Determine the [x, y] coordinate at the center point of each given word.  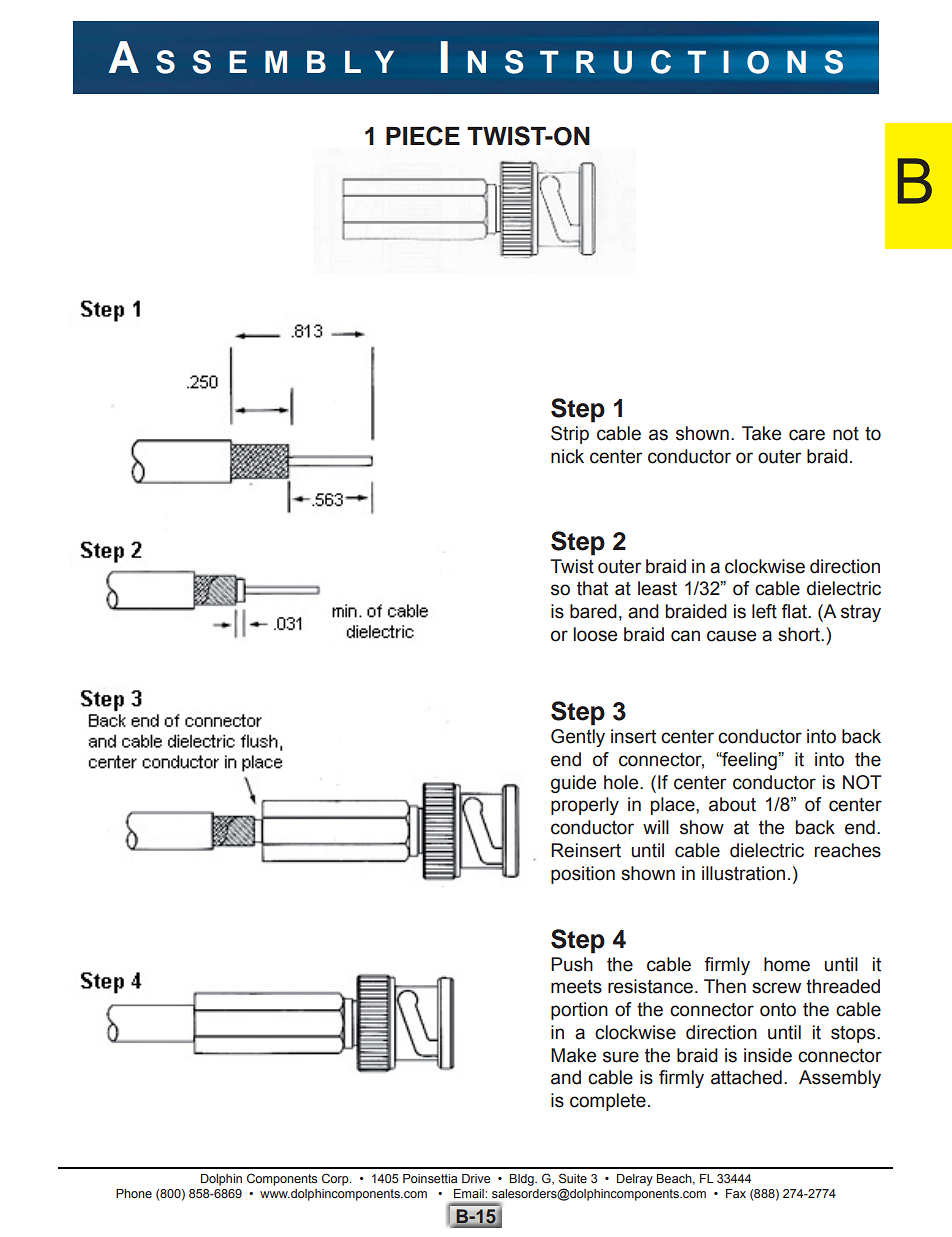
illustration [743, 873]
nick [567, 456]
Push [572, 964]
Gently [578, 738]
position [583, 875]
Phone [134, 1193]
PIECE [423, 136]
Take [761, 433]
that [592, 588]
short [800, 634]
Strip [570, 435]
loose [595, 634]
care [807, 435]
